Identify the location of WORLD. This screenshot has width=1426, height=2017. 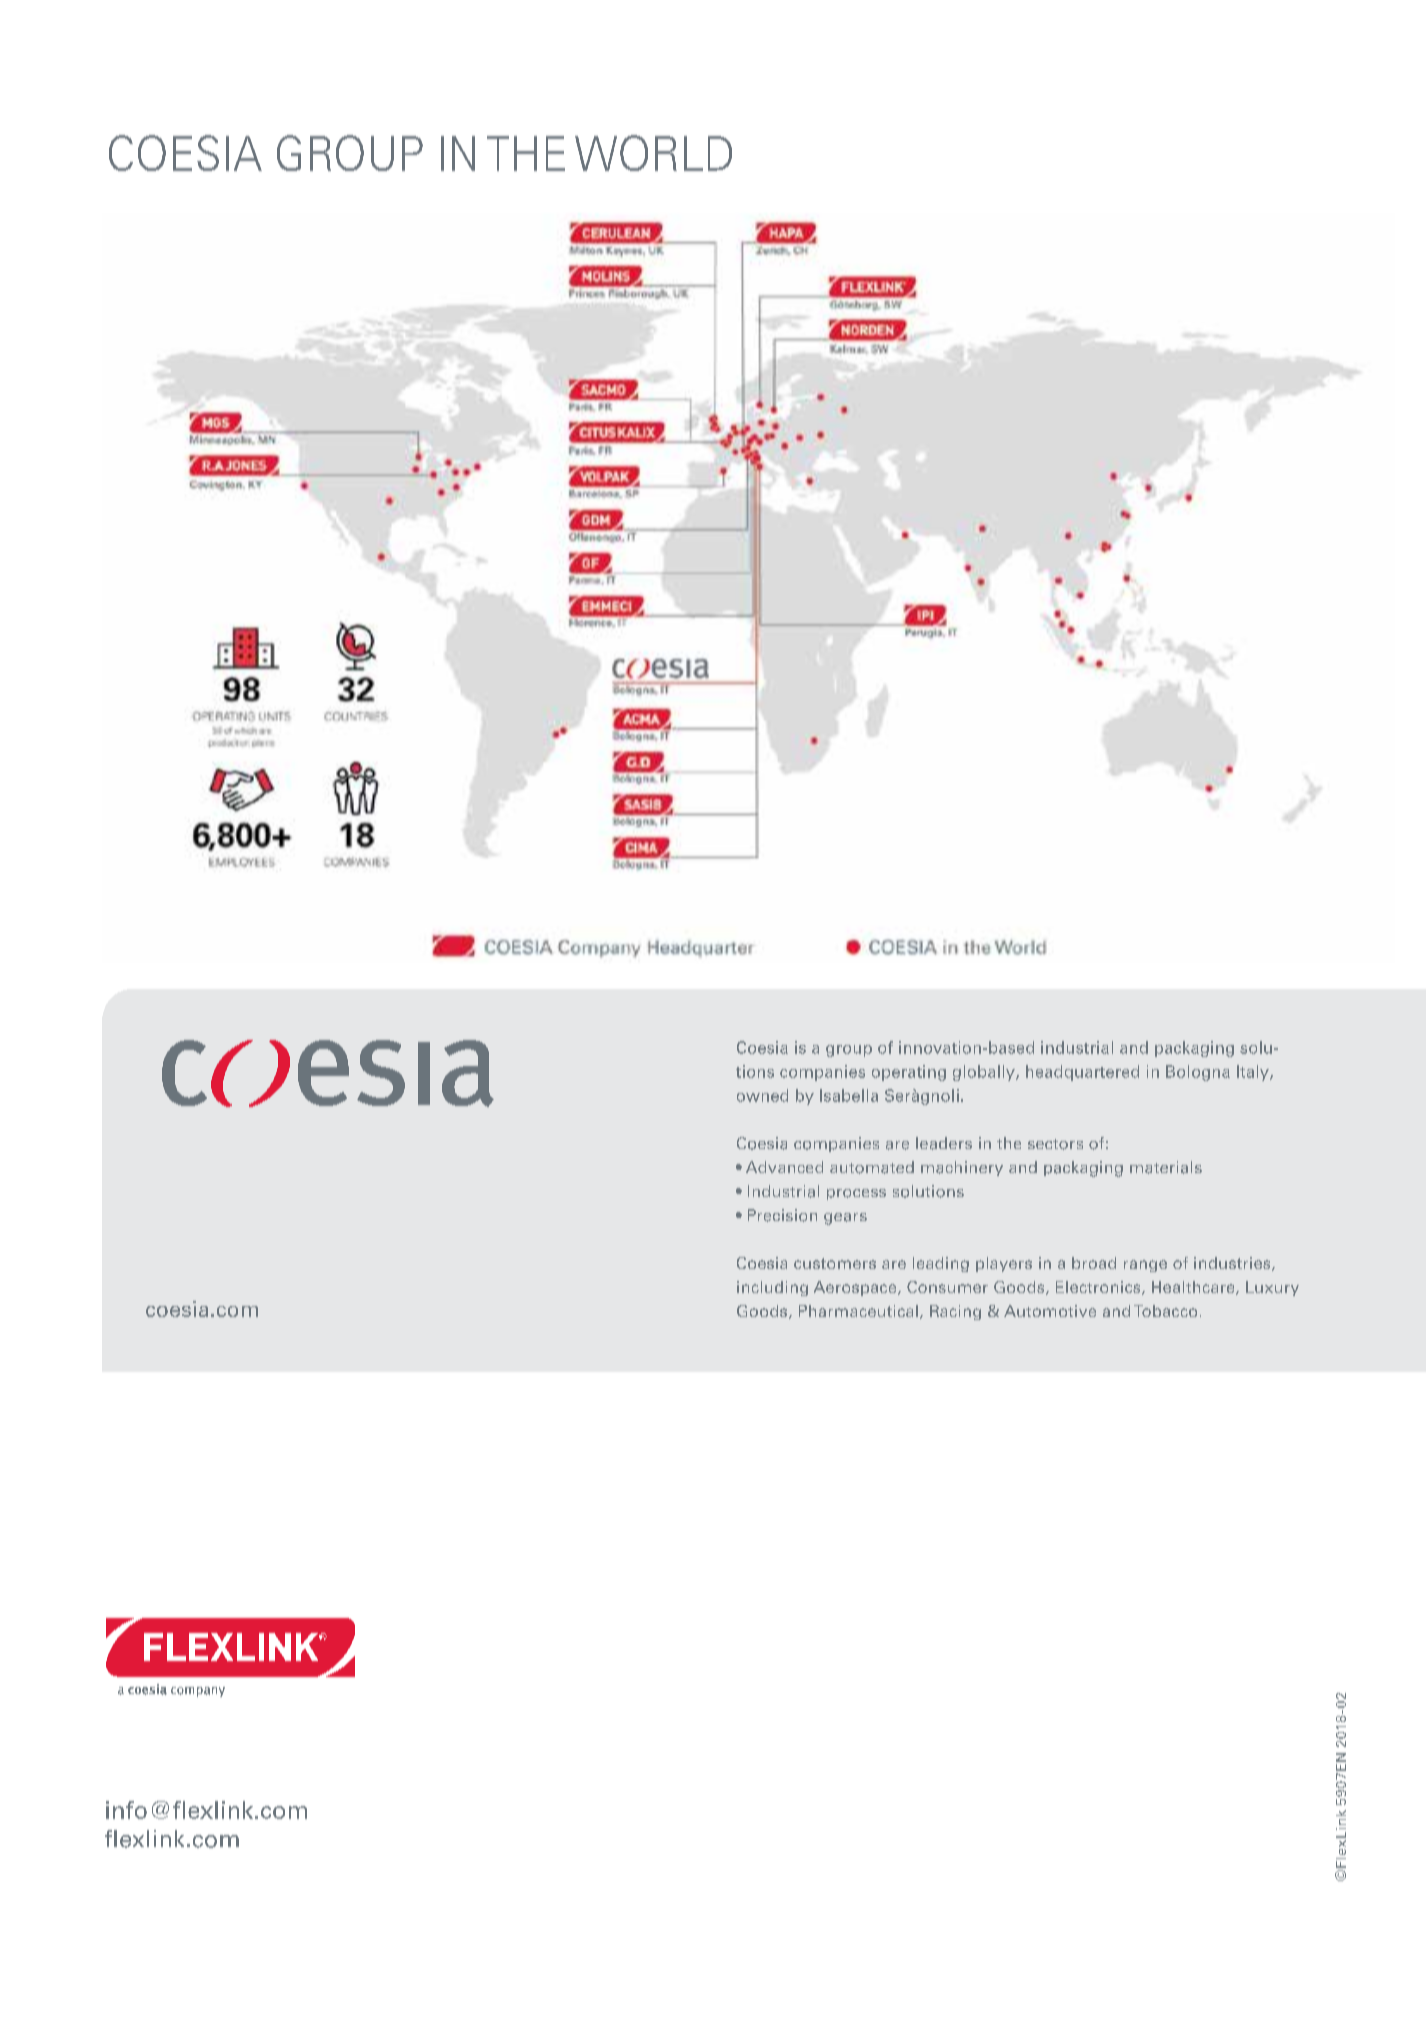
(653, 153).
